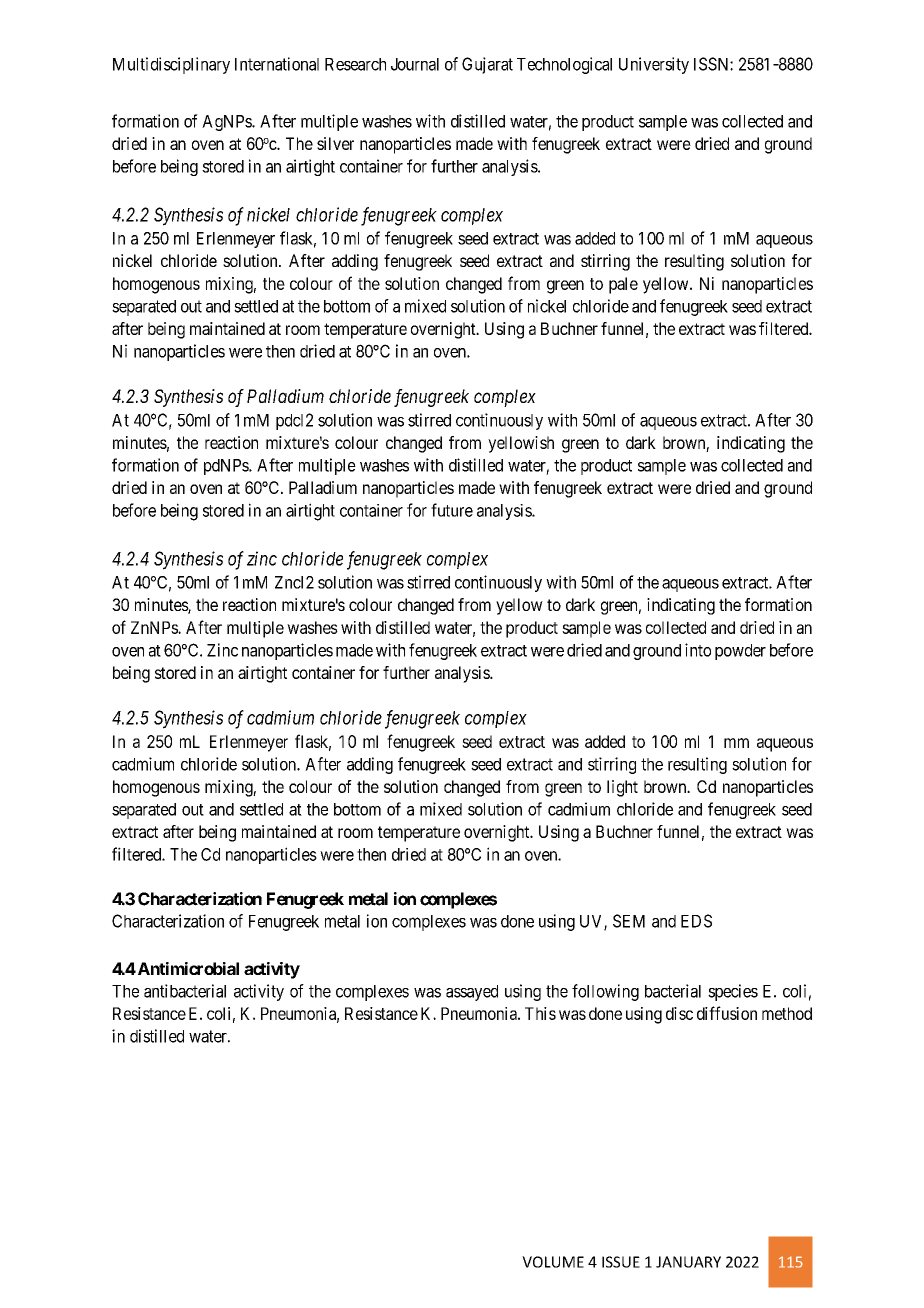 The height and width of the screenshot is (1308, 924). What do you see at coordinates (564, 65) in the screenshot?
I see `Technological` at bounding box center [564, 65].
